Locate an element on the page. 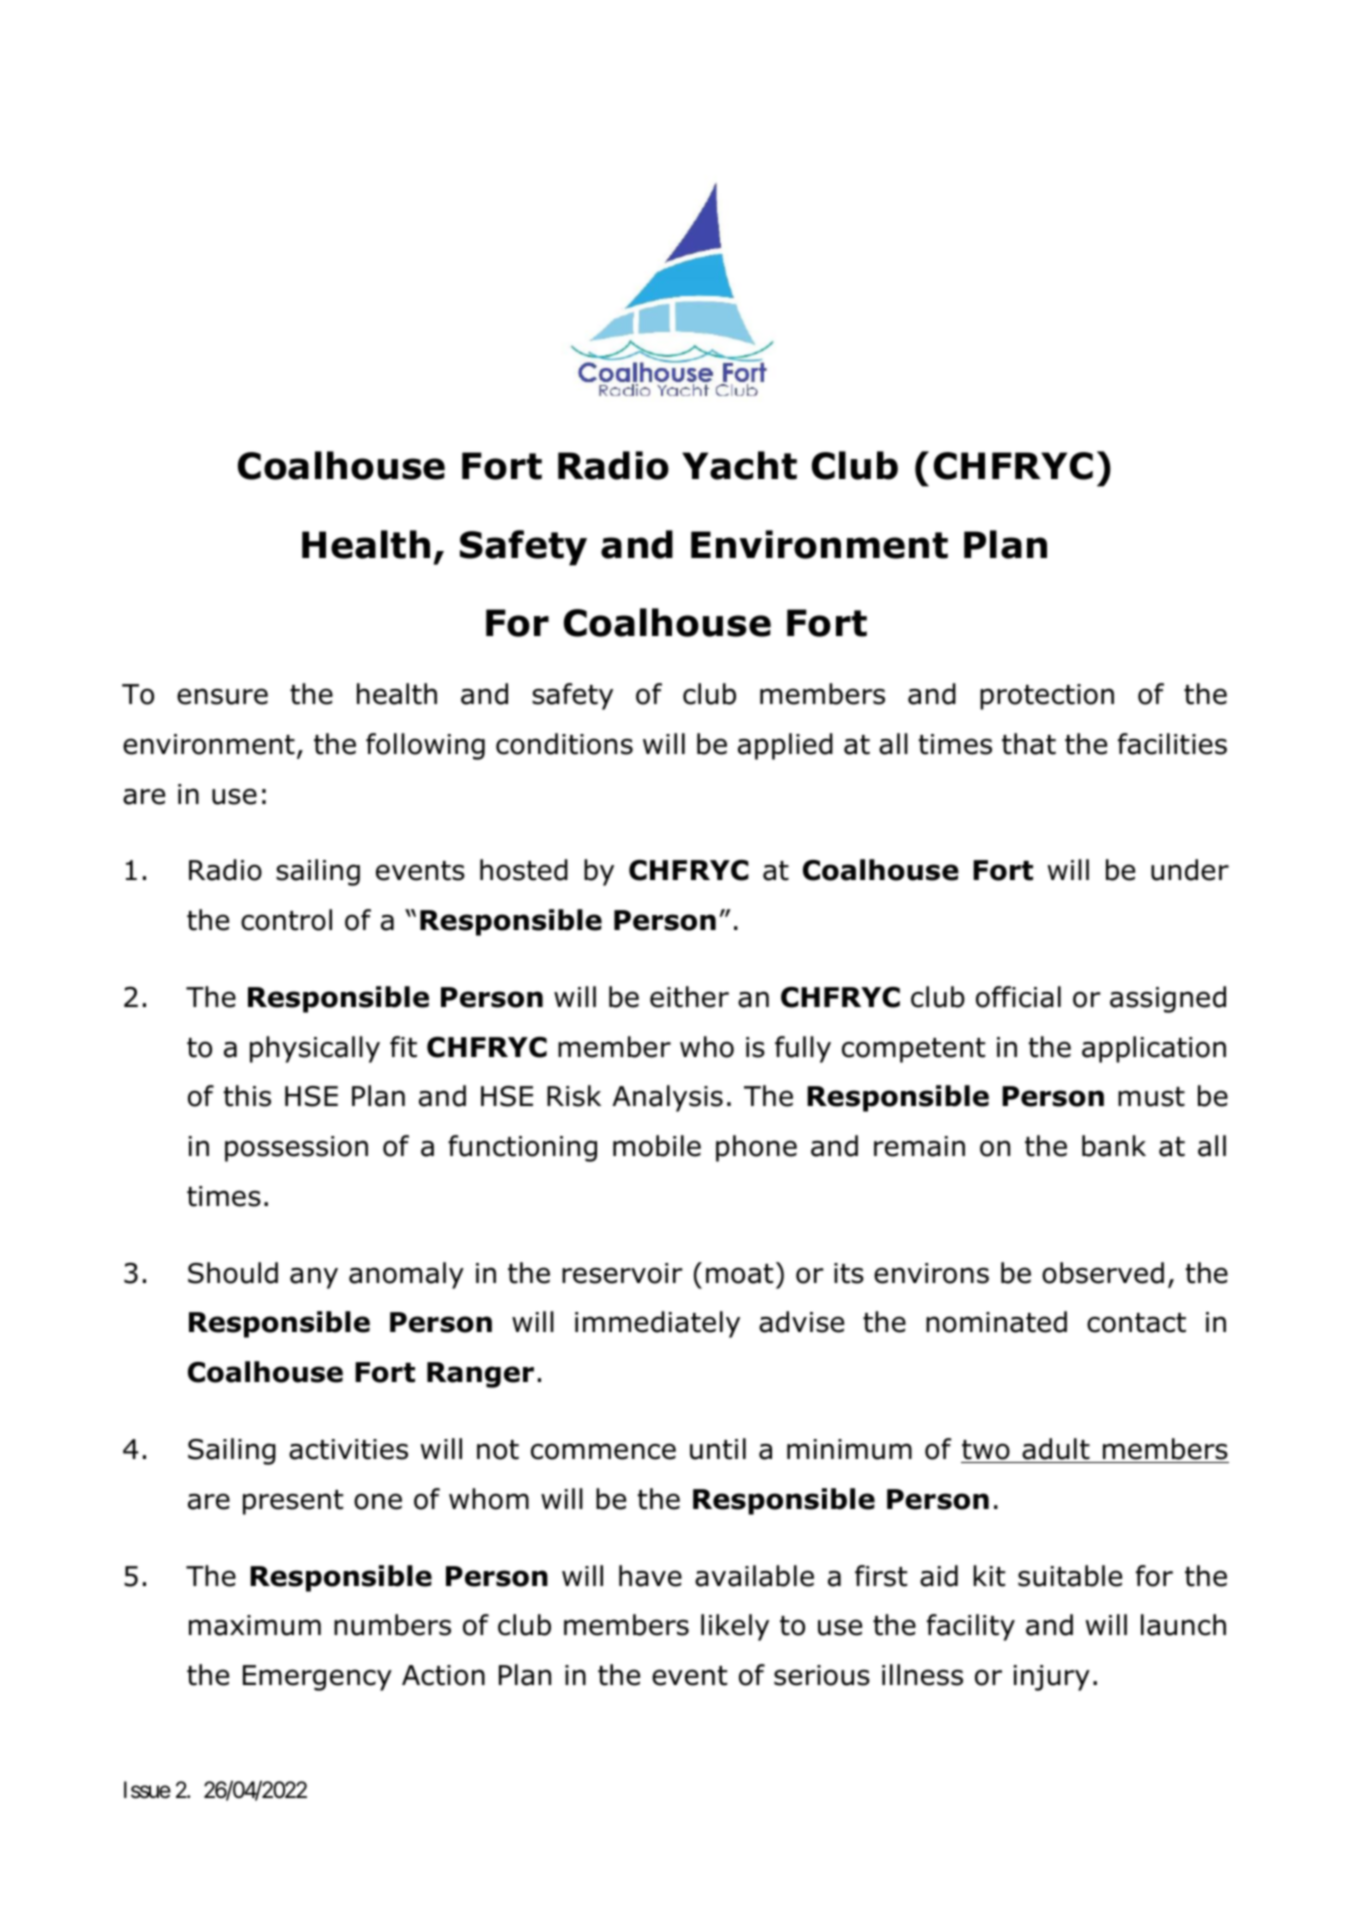 The image size is (1351, 1911). immediately is located at coordinates (657, 1324).
